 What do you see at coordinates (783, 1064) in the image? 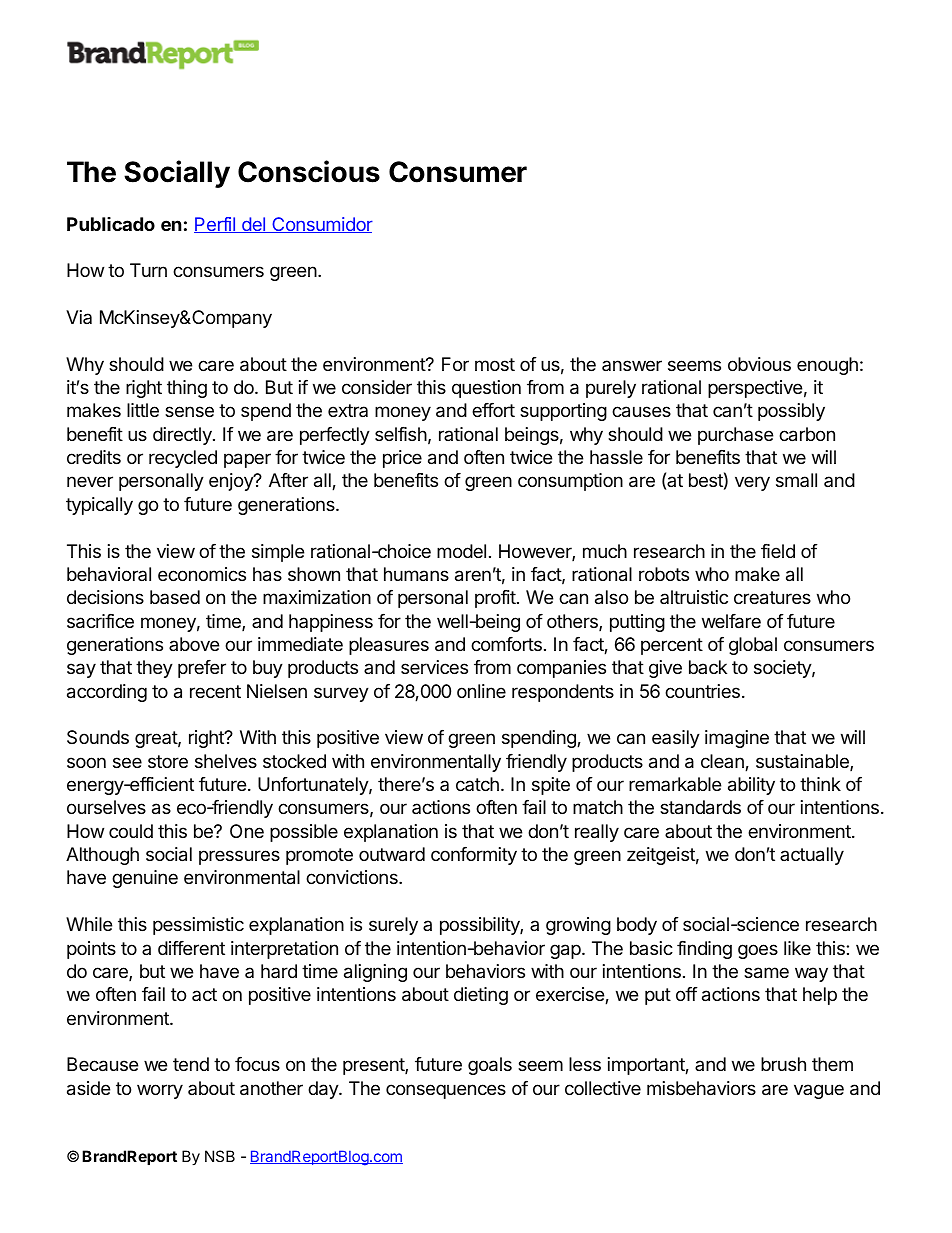
I see `brush` at bounding box center [783, 1064].
